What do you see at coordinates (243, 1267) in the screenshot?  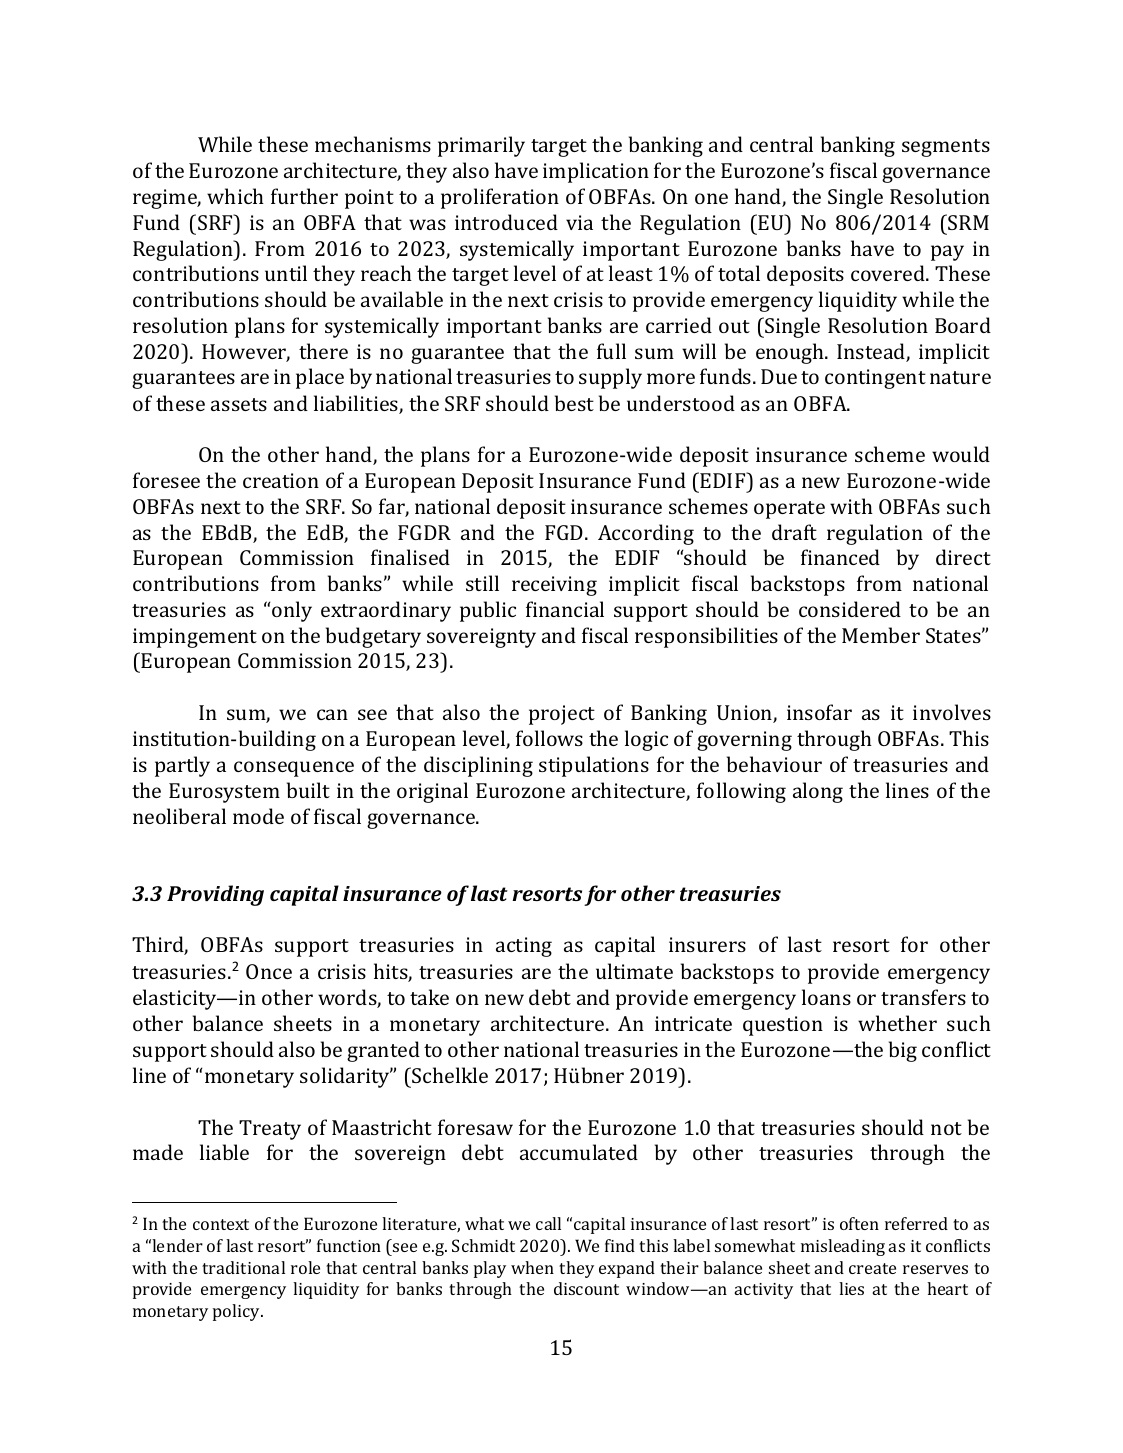 I see `traditional` at bounding box center [243, 1267].
